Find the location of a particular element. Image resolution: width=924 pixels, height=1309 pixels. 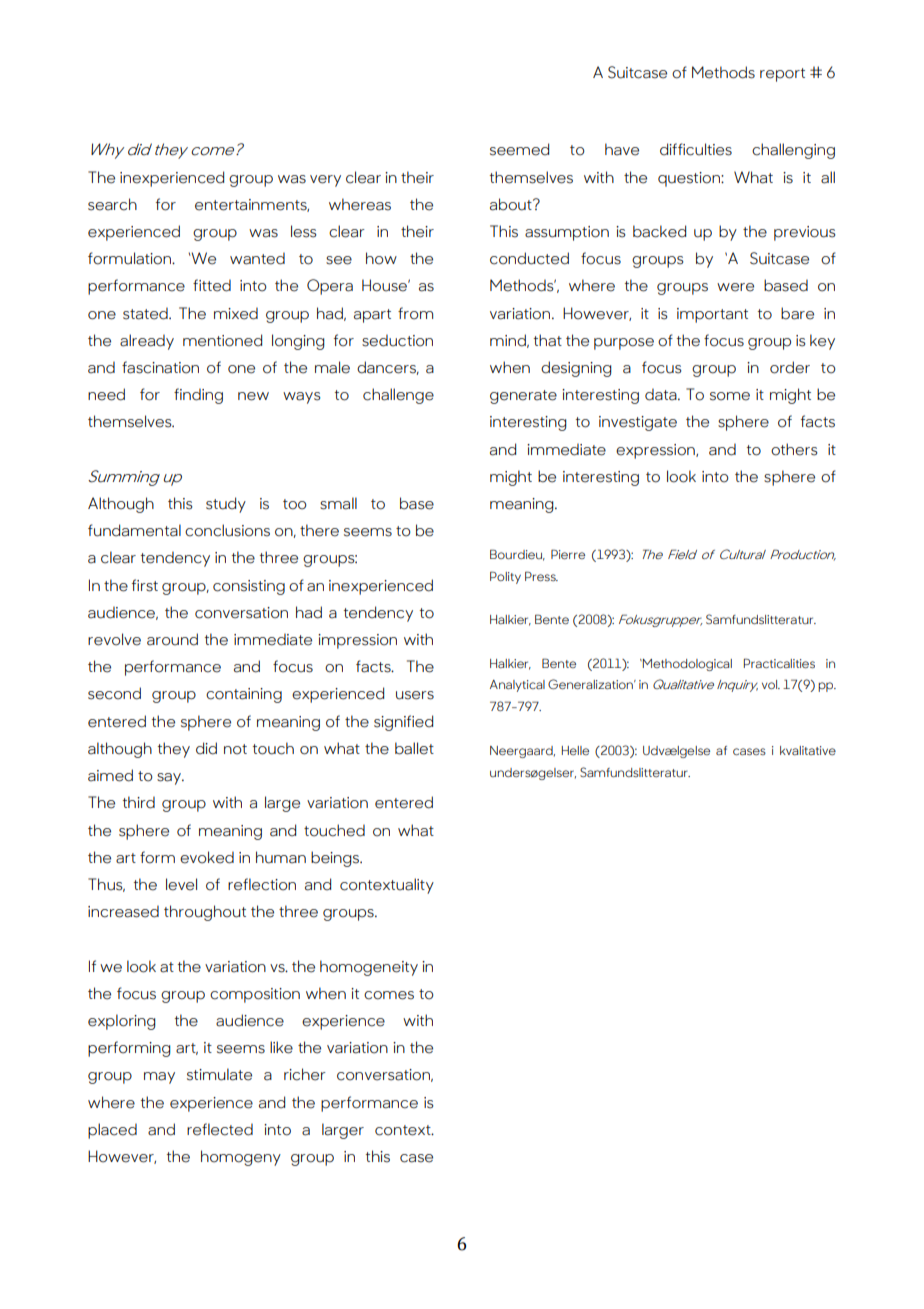

seemed is located at coordinates (519, 149).
